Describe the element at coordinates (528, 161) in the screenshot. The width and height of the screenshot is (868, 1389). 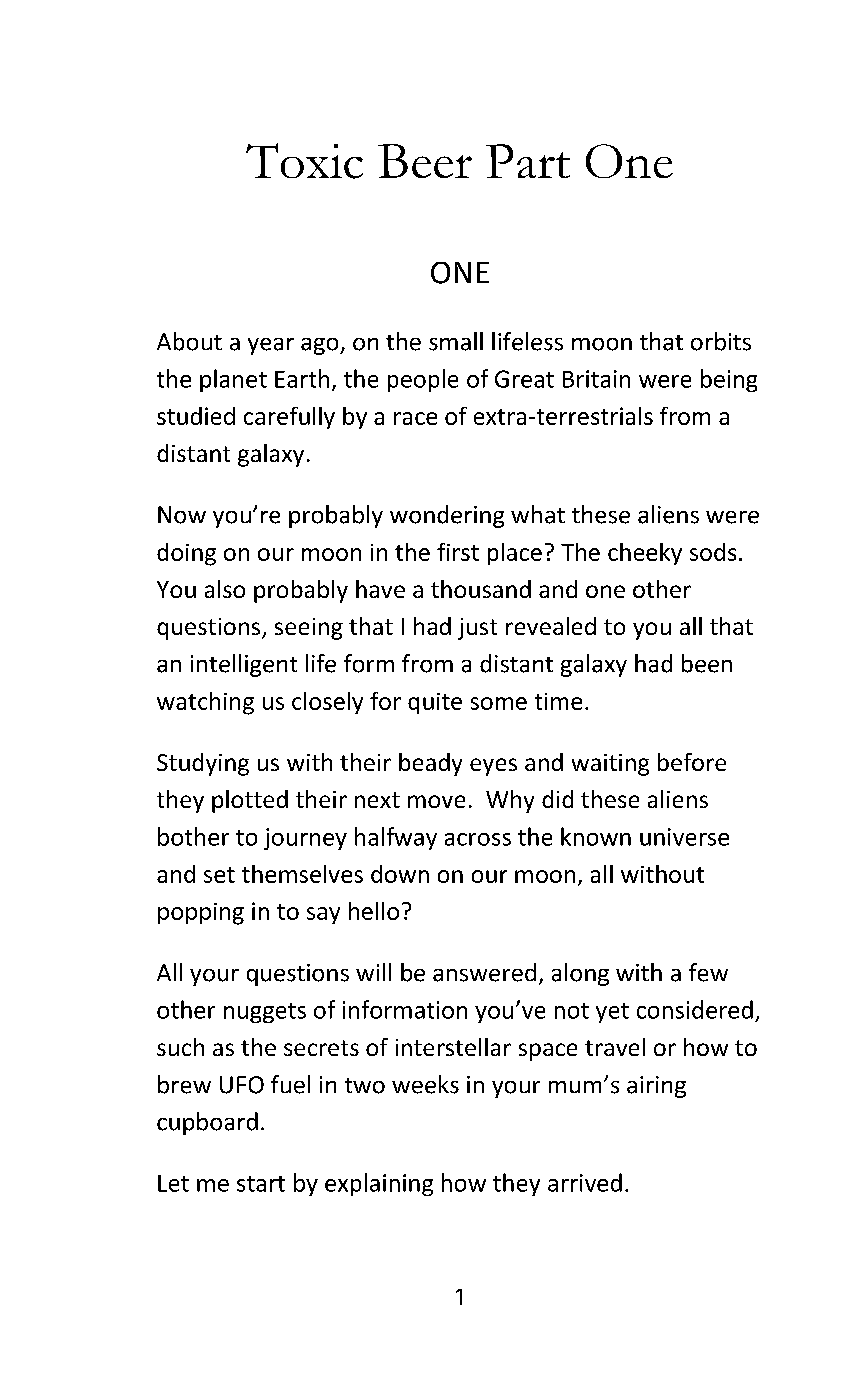
I see `Part` at that location.
